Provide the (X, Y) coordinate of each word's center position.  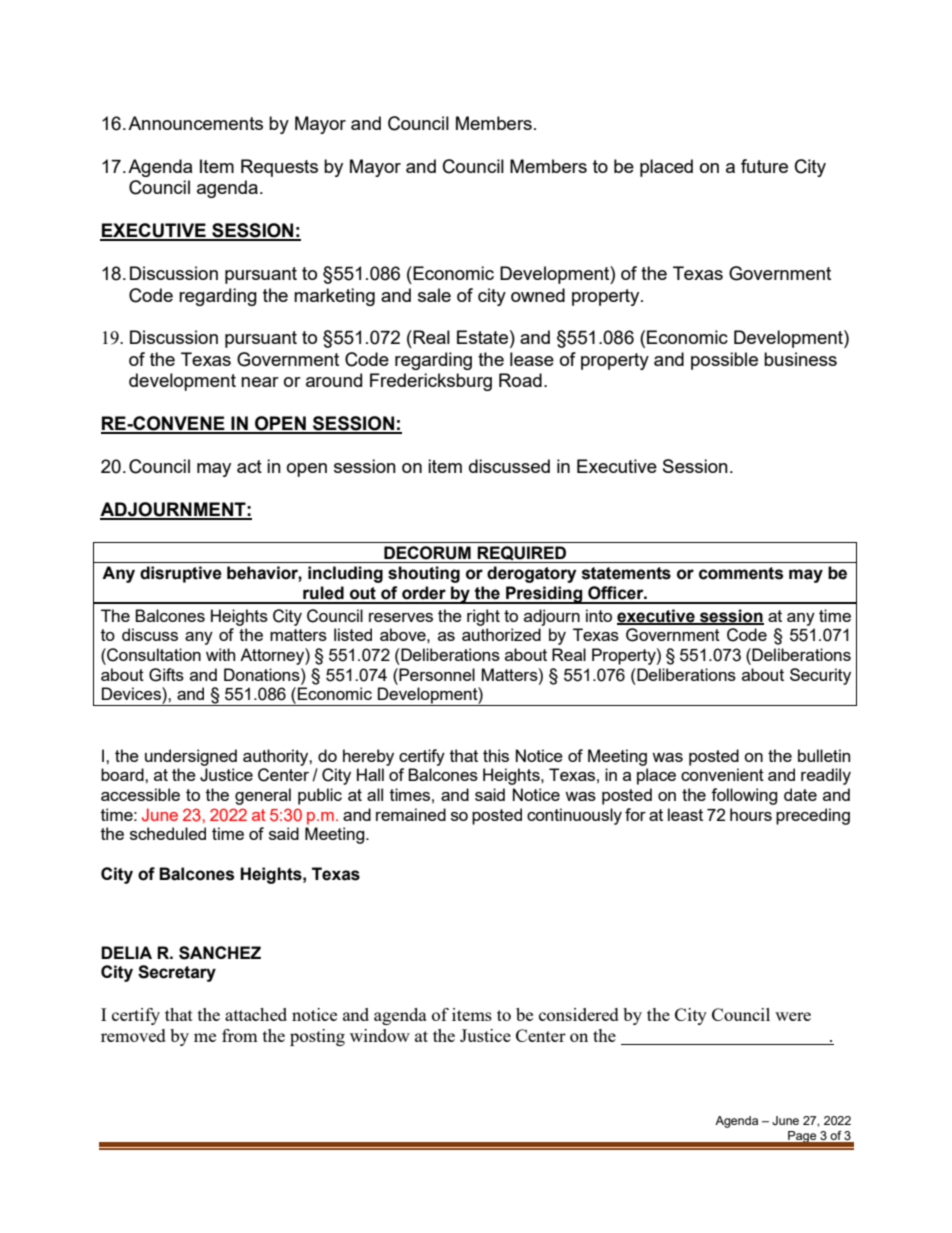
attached (256, 1014)
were (793, 1016)
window (380, 1035)
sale (434, 295)
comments (741, 573)
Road (520, 380)
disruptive (181, 574)
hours (751, 814)
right (483, 617)
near (260, 382)
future (764, 166)
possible (724, 361)
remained (411, 814)
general (263, 796)
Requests (279, 168)
